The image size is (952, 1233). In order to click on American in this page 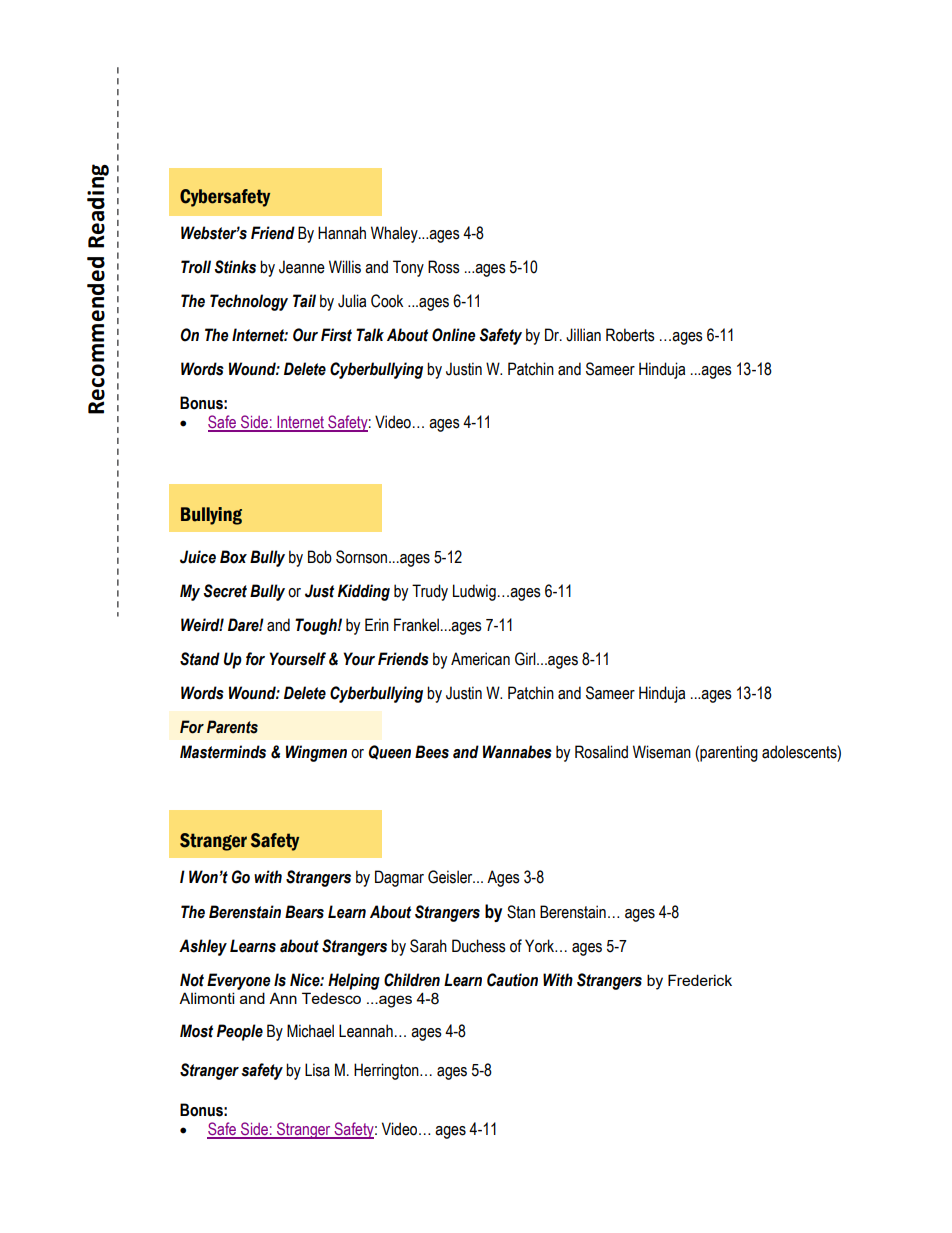, I will do `click(480, 659)`.
